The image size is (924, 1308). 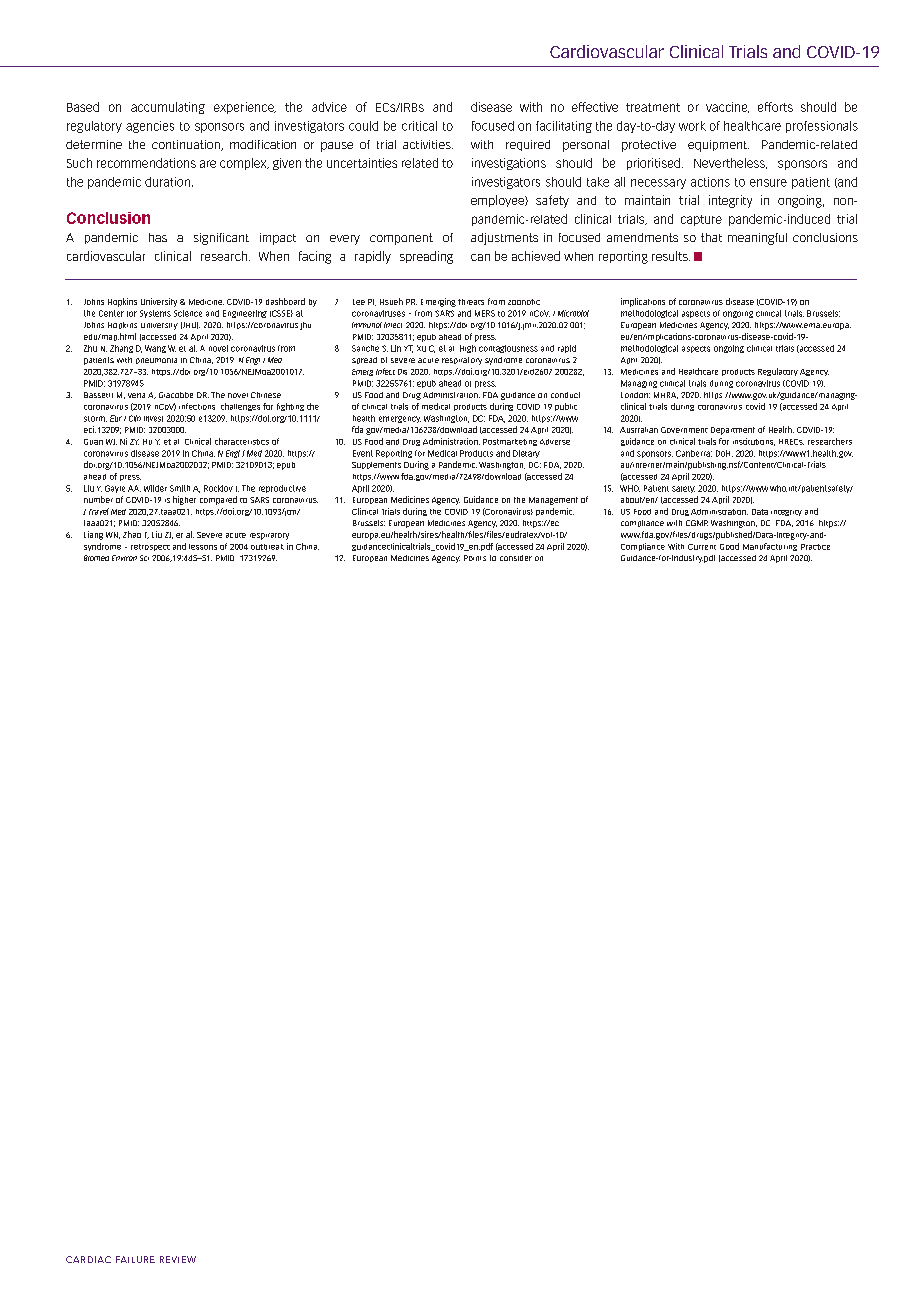 I want to click on consider, so click(x=516, y=558).
